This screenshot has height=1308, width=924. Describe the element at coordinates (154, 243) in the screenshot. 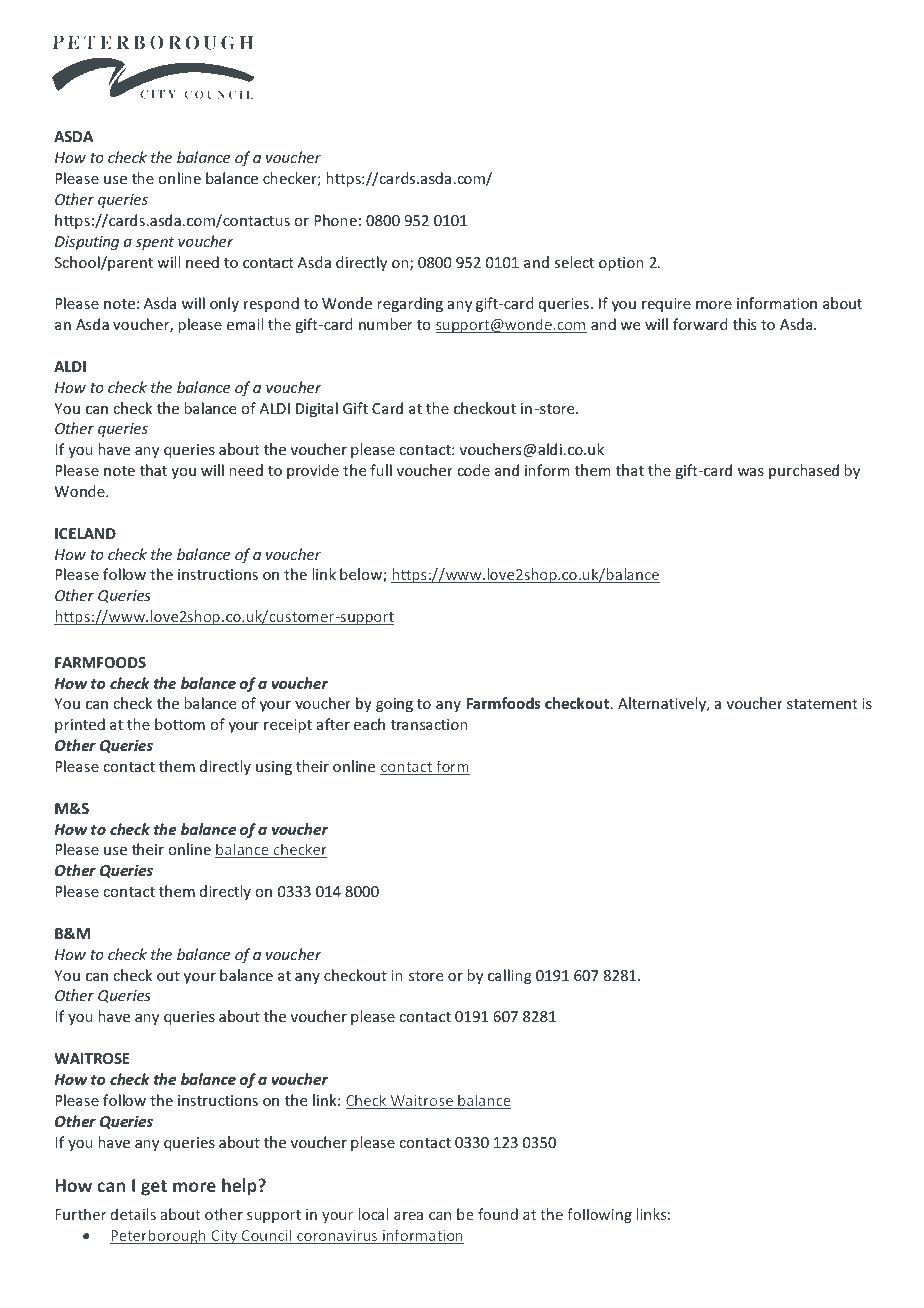

I see `spent` at that location.
